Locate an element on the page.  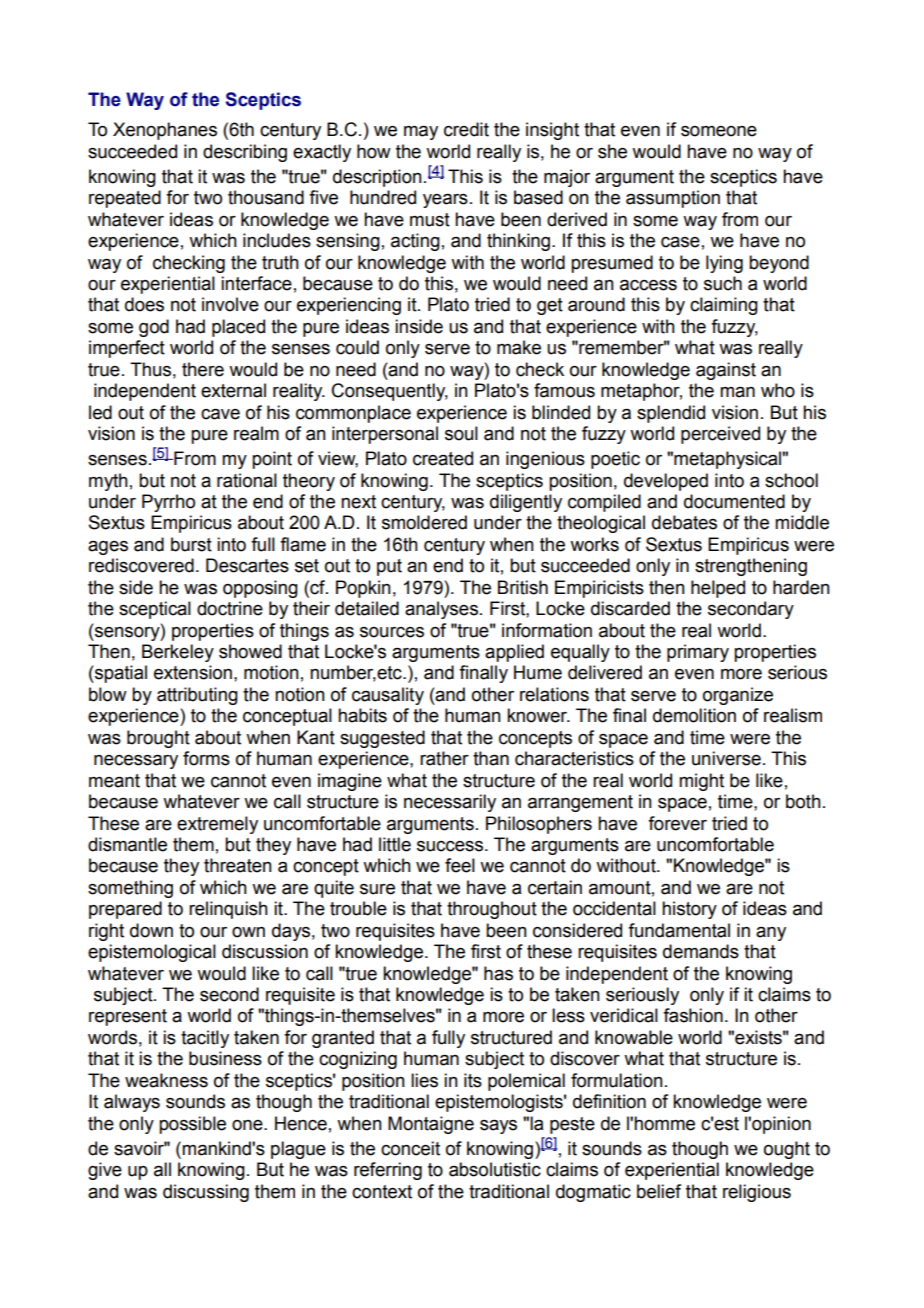
credit is located at coordinates (466, 129).
